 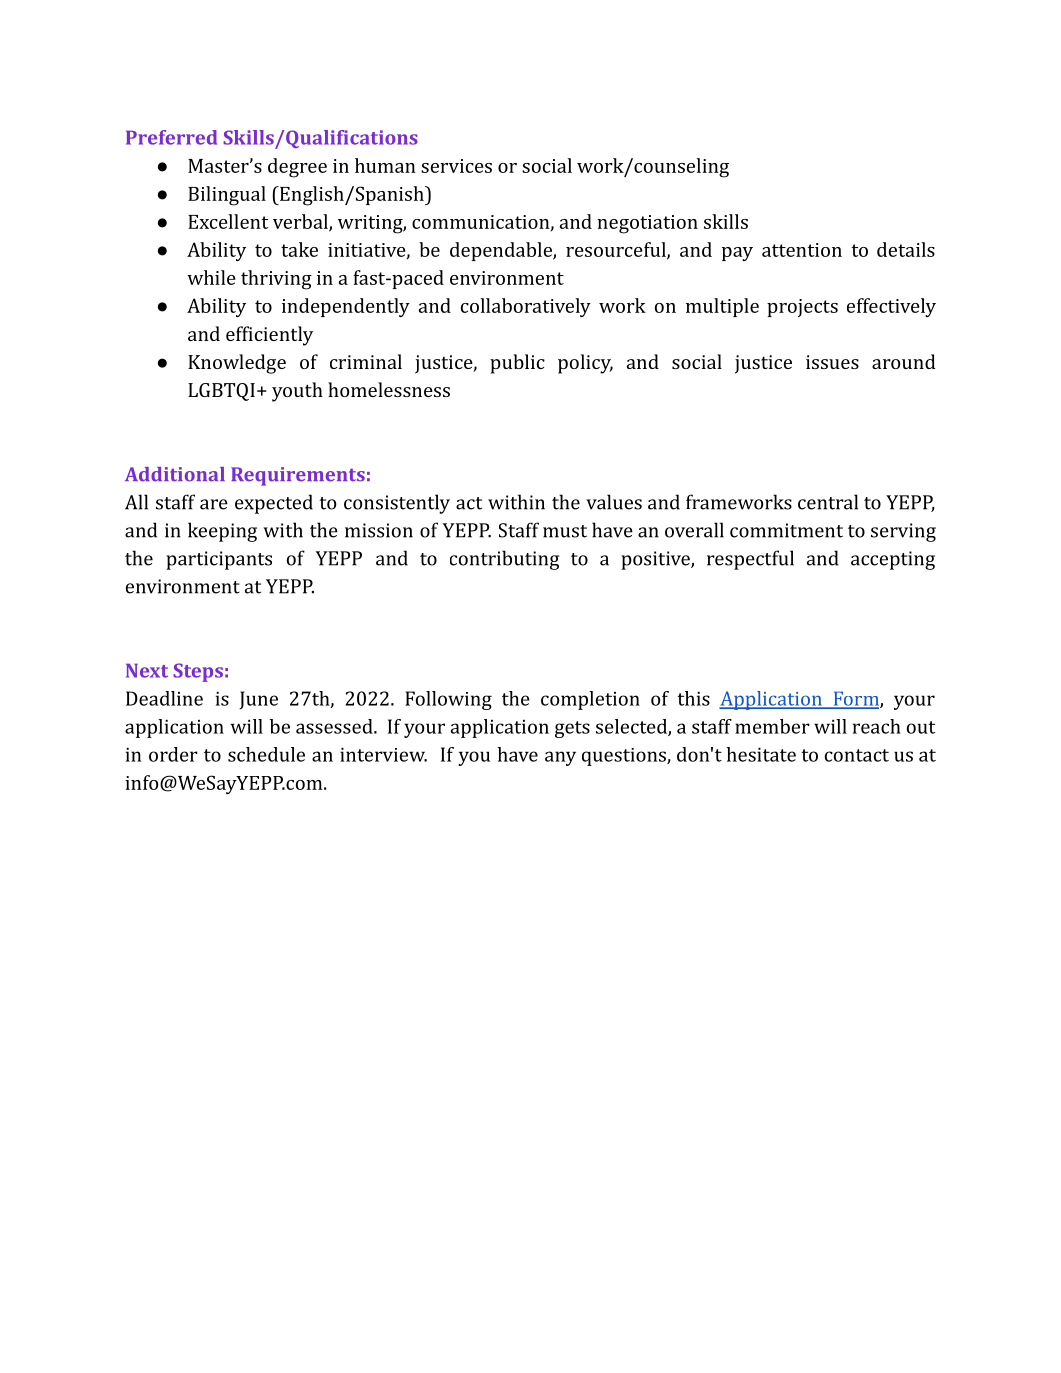 I want to click on schedule, so click(x=266, y=754).
